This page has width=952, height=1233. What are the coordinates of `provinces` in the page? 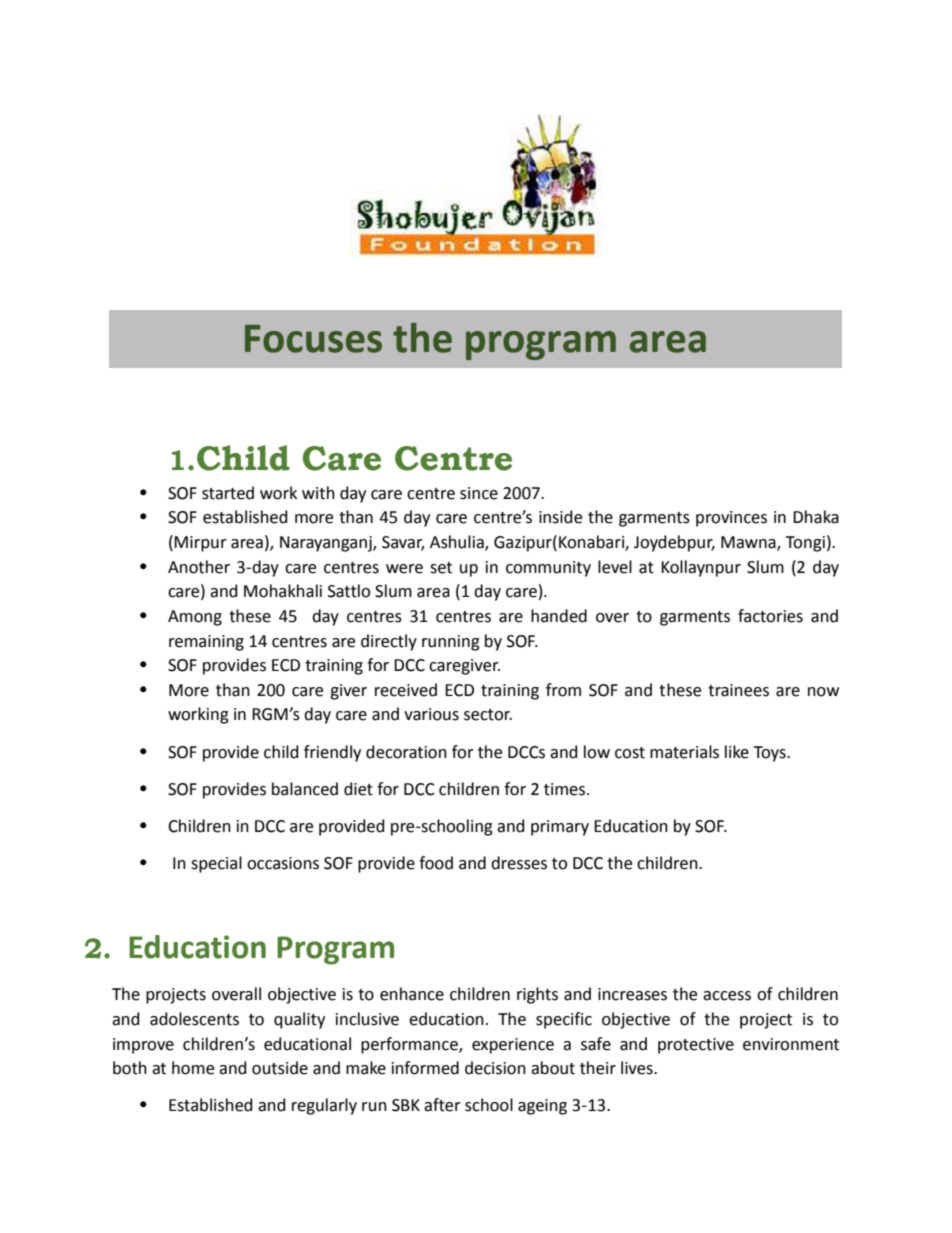 It's located at (731, 519).
